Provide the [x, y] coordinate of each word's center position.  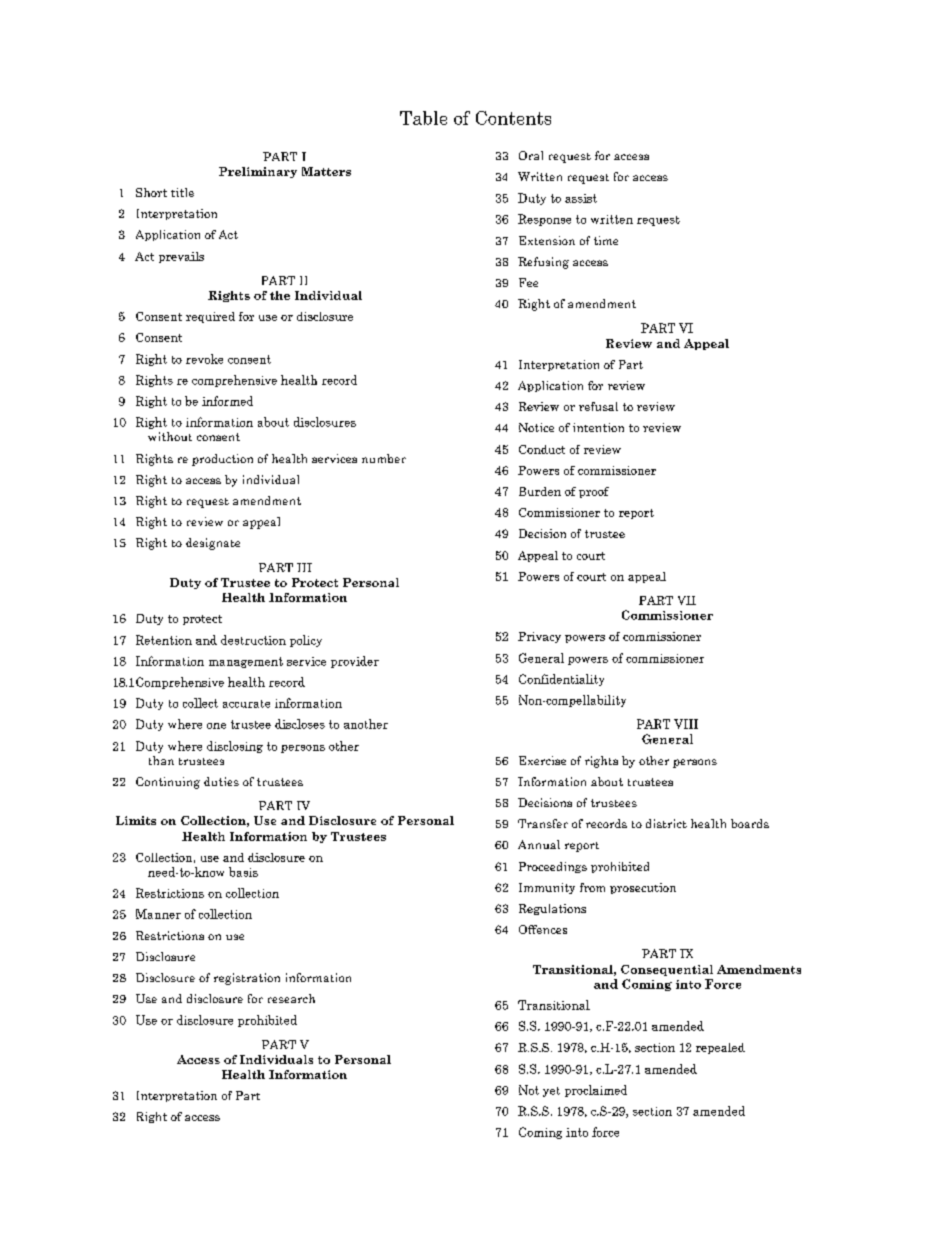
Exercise [542, 760]
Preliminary [258, 172]
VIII [686, 724]
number [384, 458]
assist [581, 198]
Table [423, 118]
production [222, 460]
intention [598, 427]
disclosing [235, 747]
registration [247, 979]
